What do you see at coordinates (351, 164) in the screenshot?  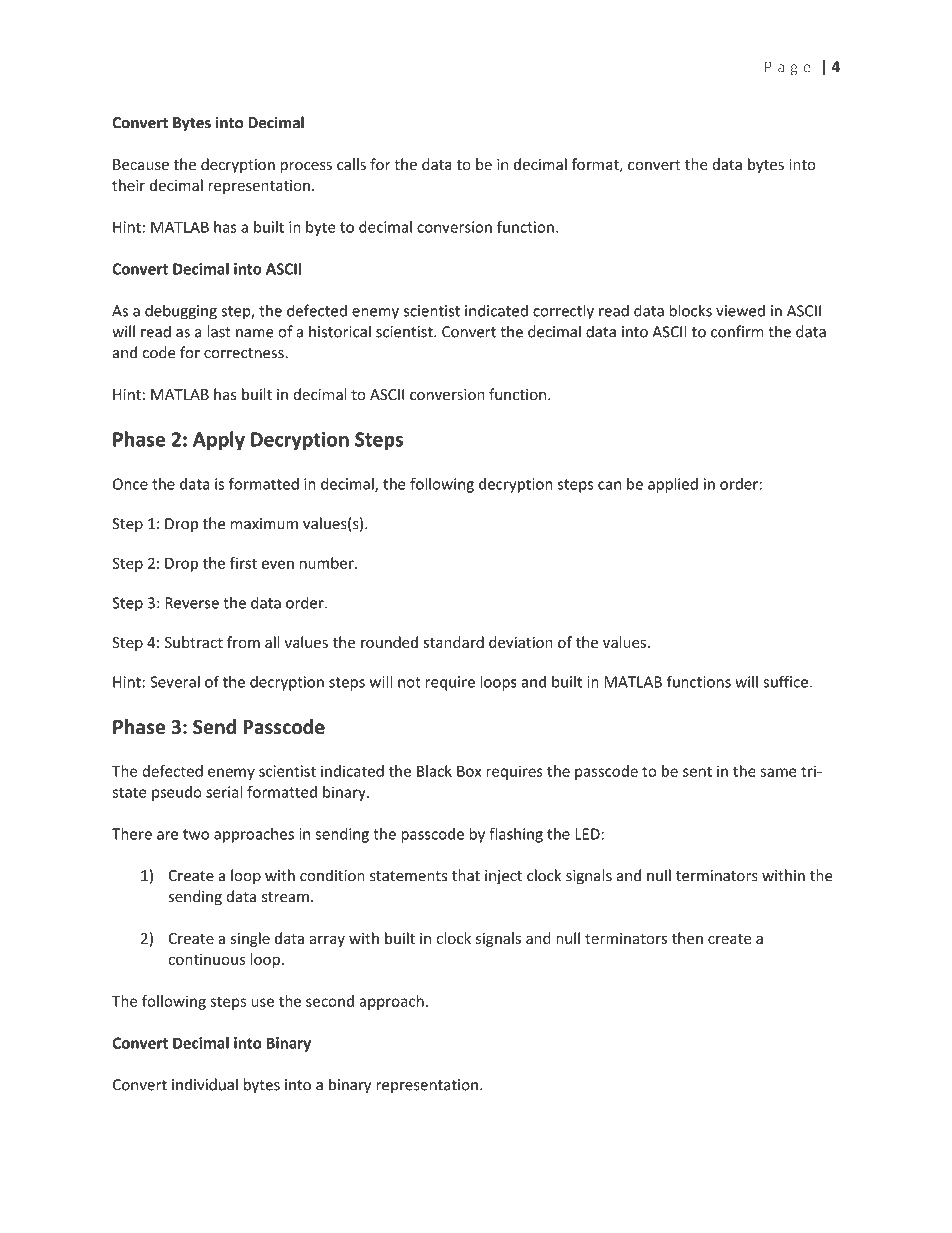 I see `calls` at bounding box center [351, 164].
